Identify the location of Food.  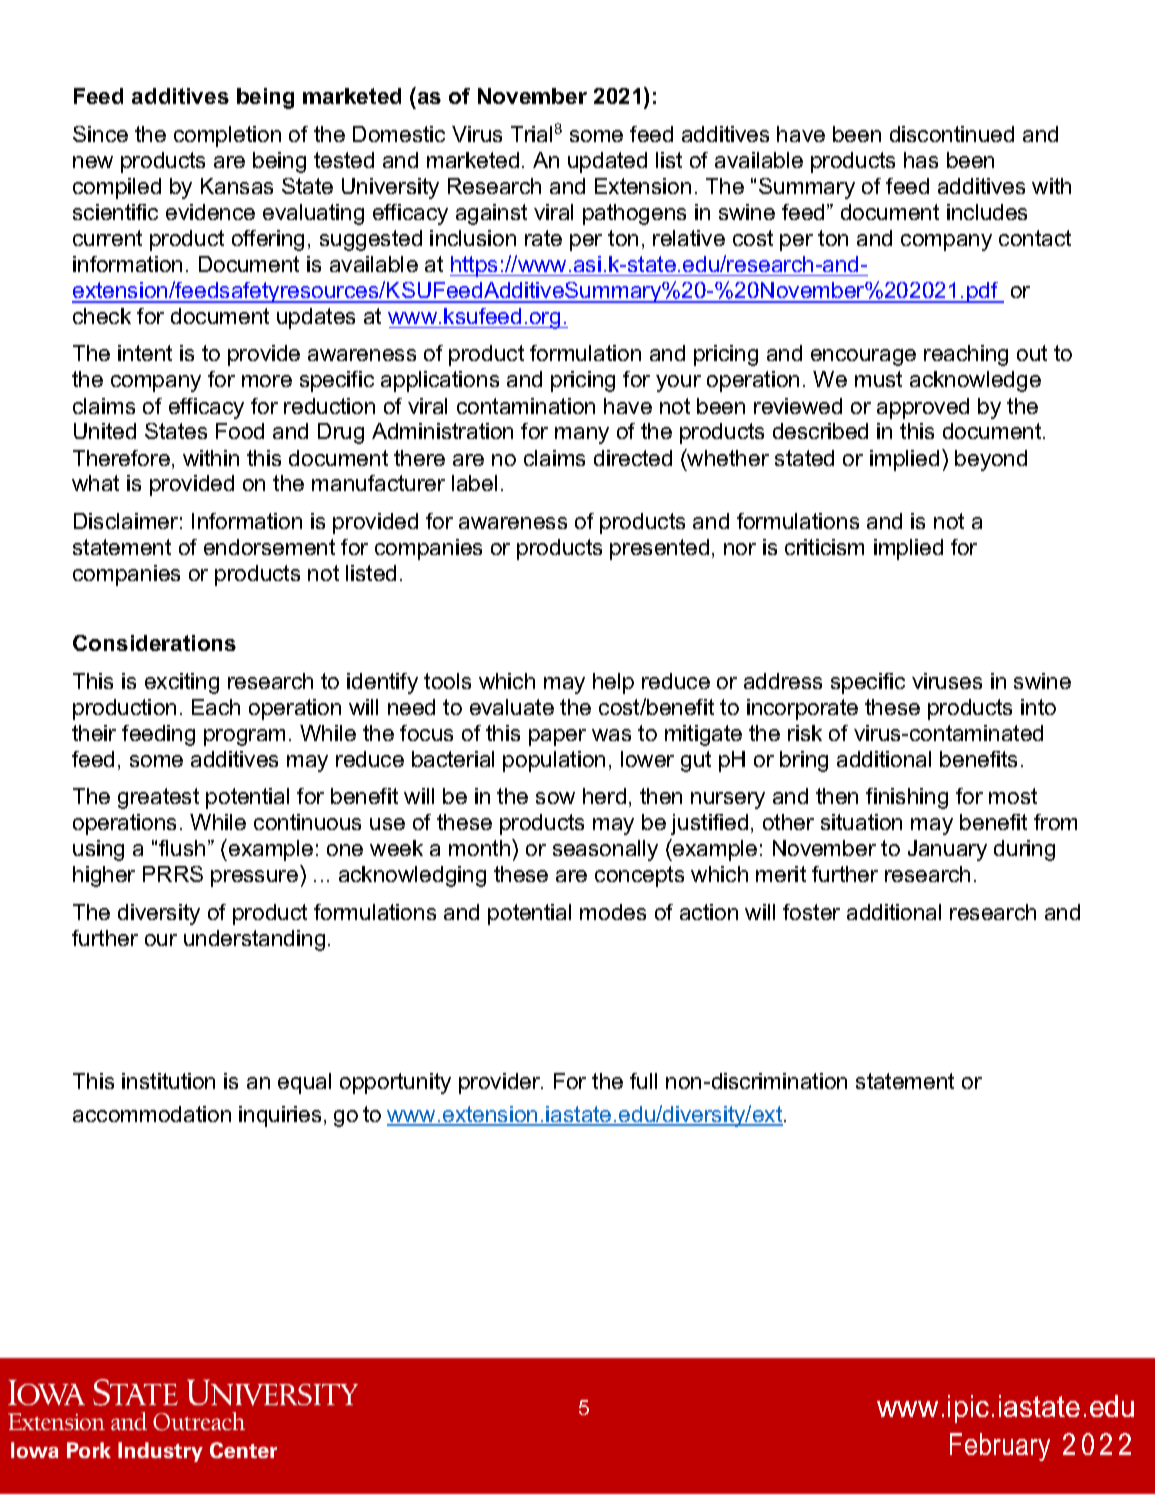
(240, 431).
